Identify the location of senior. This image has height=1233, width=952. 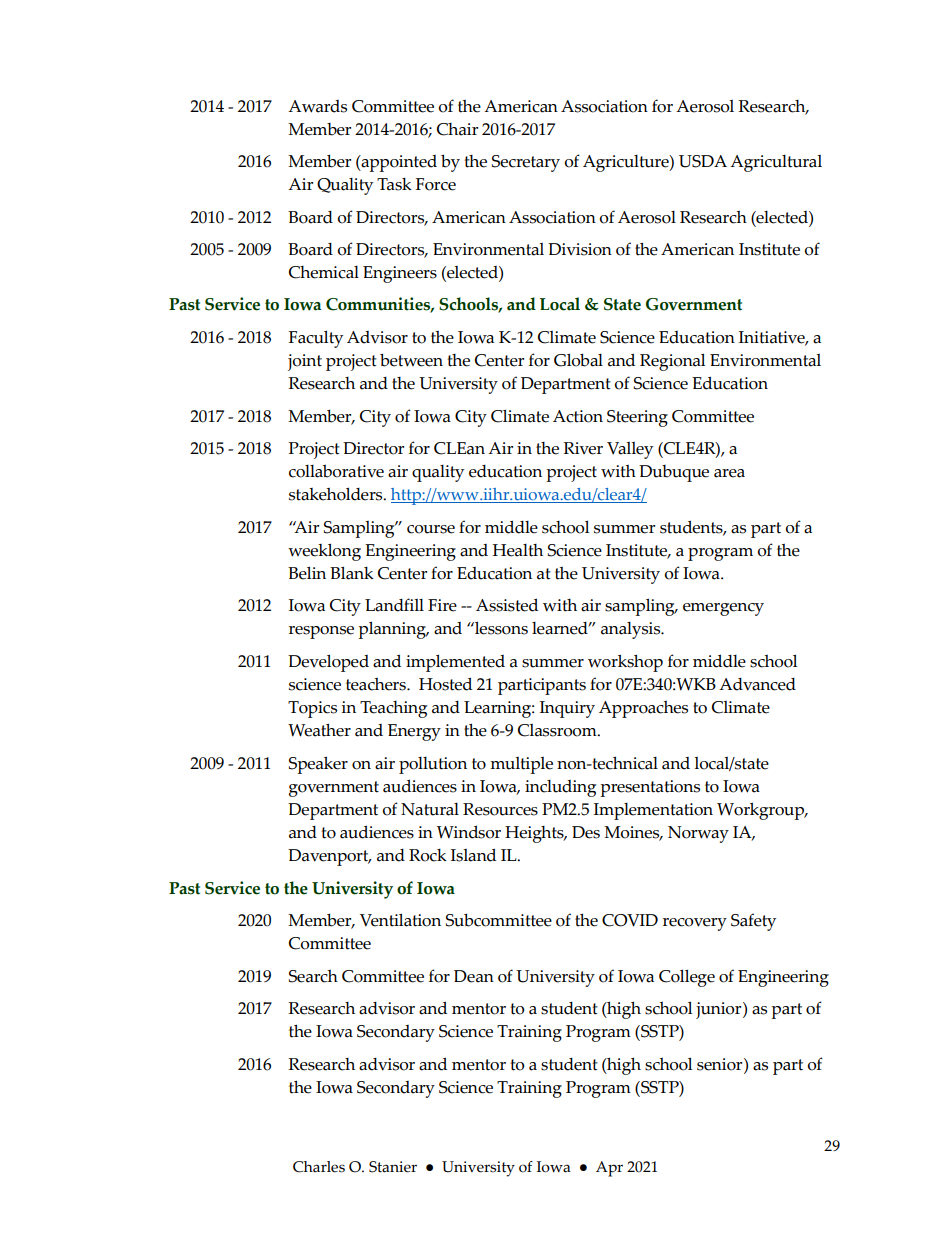
(721, 1064).
